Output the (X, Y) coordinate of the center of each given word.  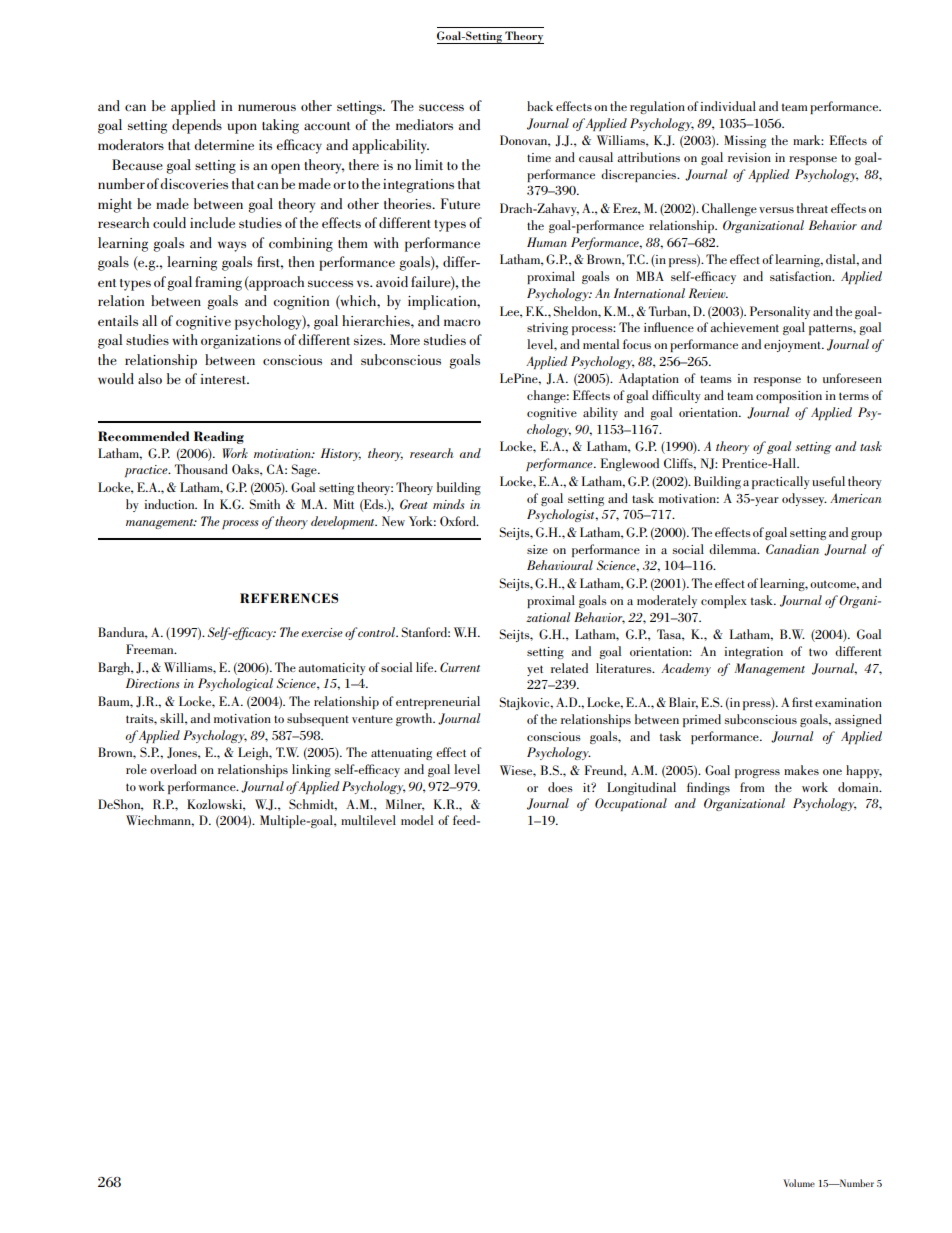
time (539, 157)
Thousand (201, 469)
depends (197, 126)
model (417, 820)
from (752, 787)
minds (449, 504)
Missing (745, 141)
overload (173, 769)
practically (781, 482)
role (136, 769)
